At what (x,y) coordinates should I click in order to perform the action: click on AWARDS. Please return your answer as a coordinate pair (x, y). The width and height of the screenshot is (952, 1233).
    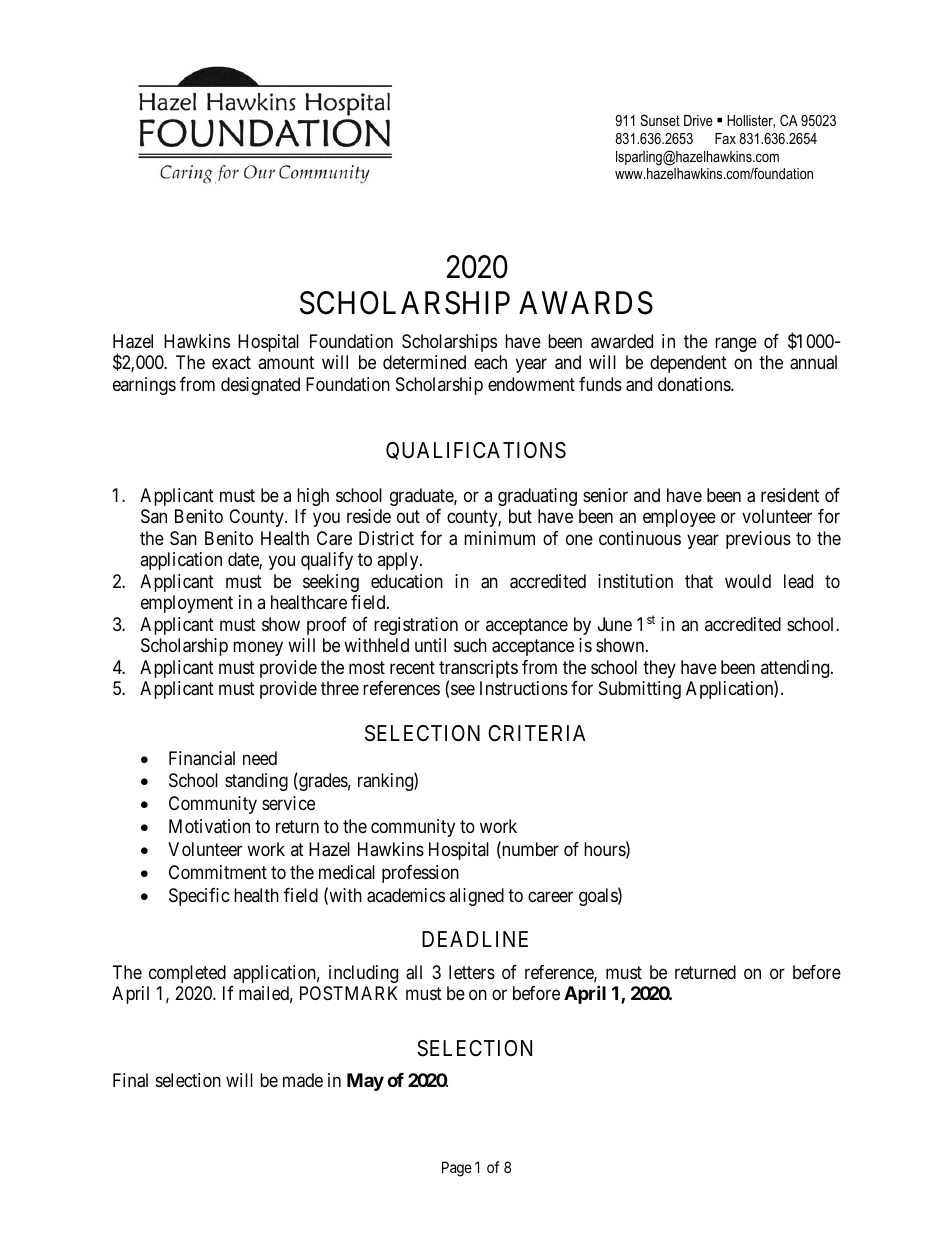
    Looking at the image, I should click on (586, 303).
